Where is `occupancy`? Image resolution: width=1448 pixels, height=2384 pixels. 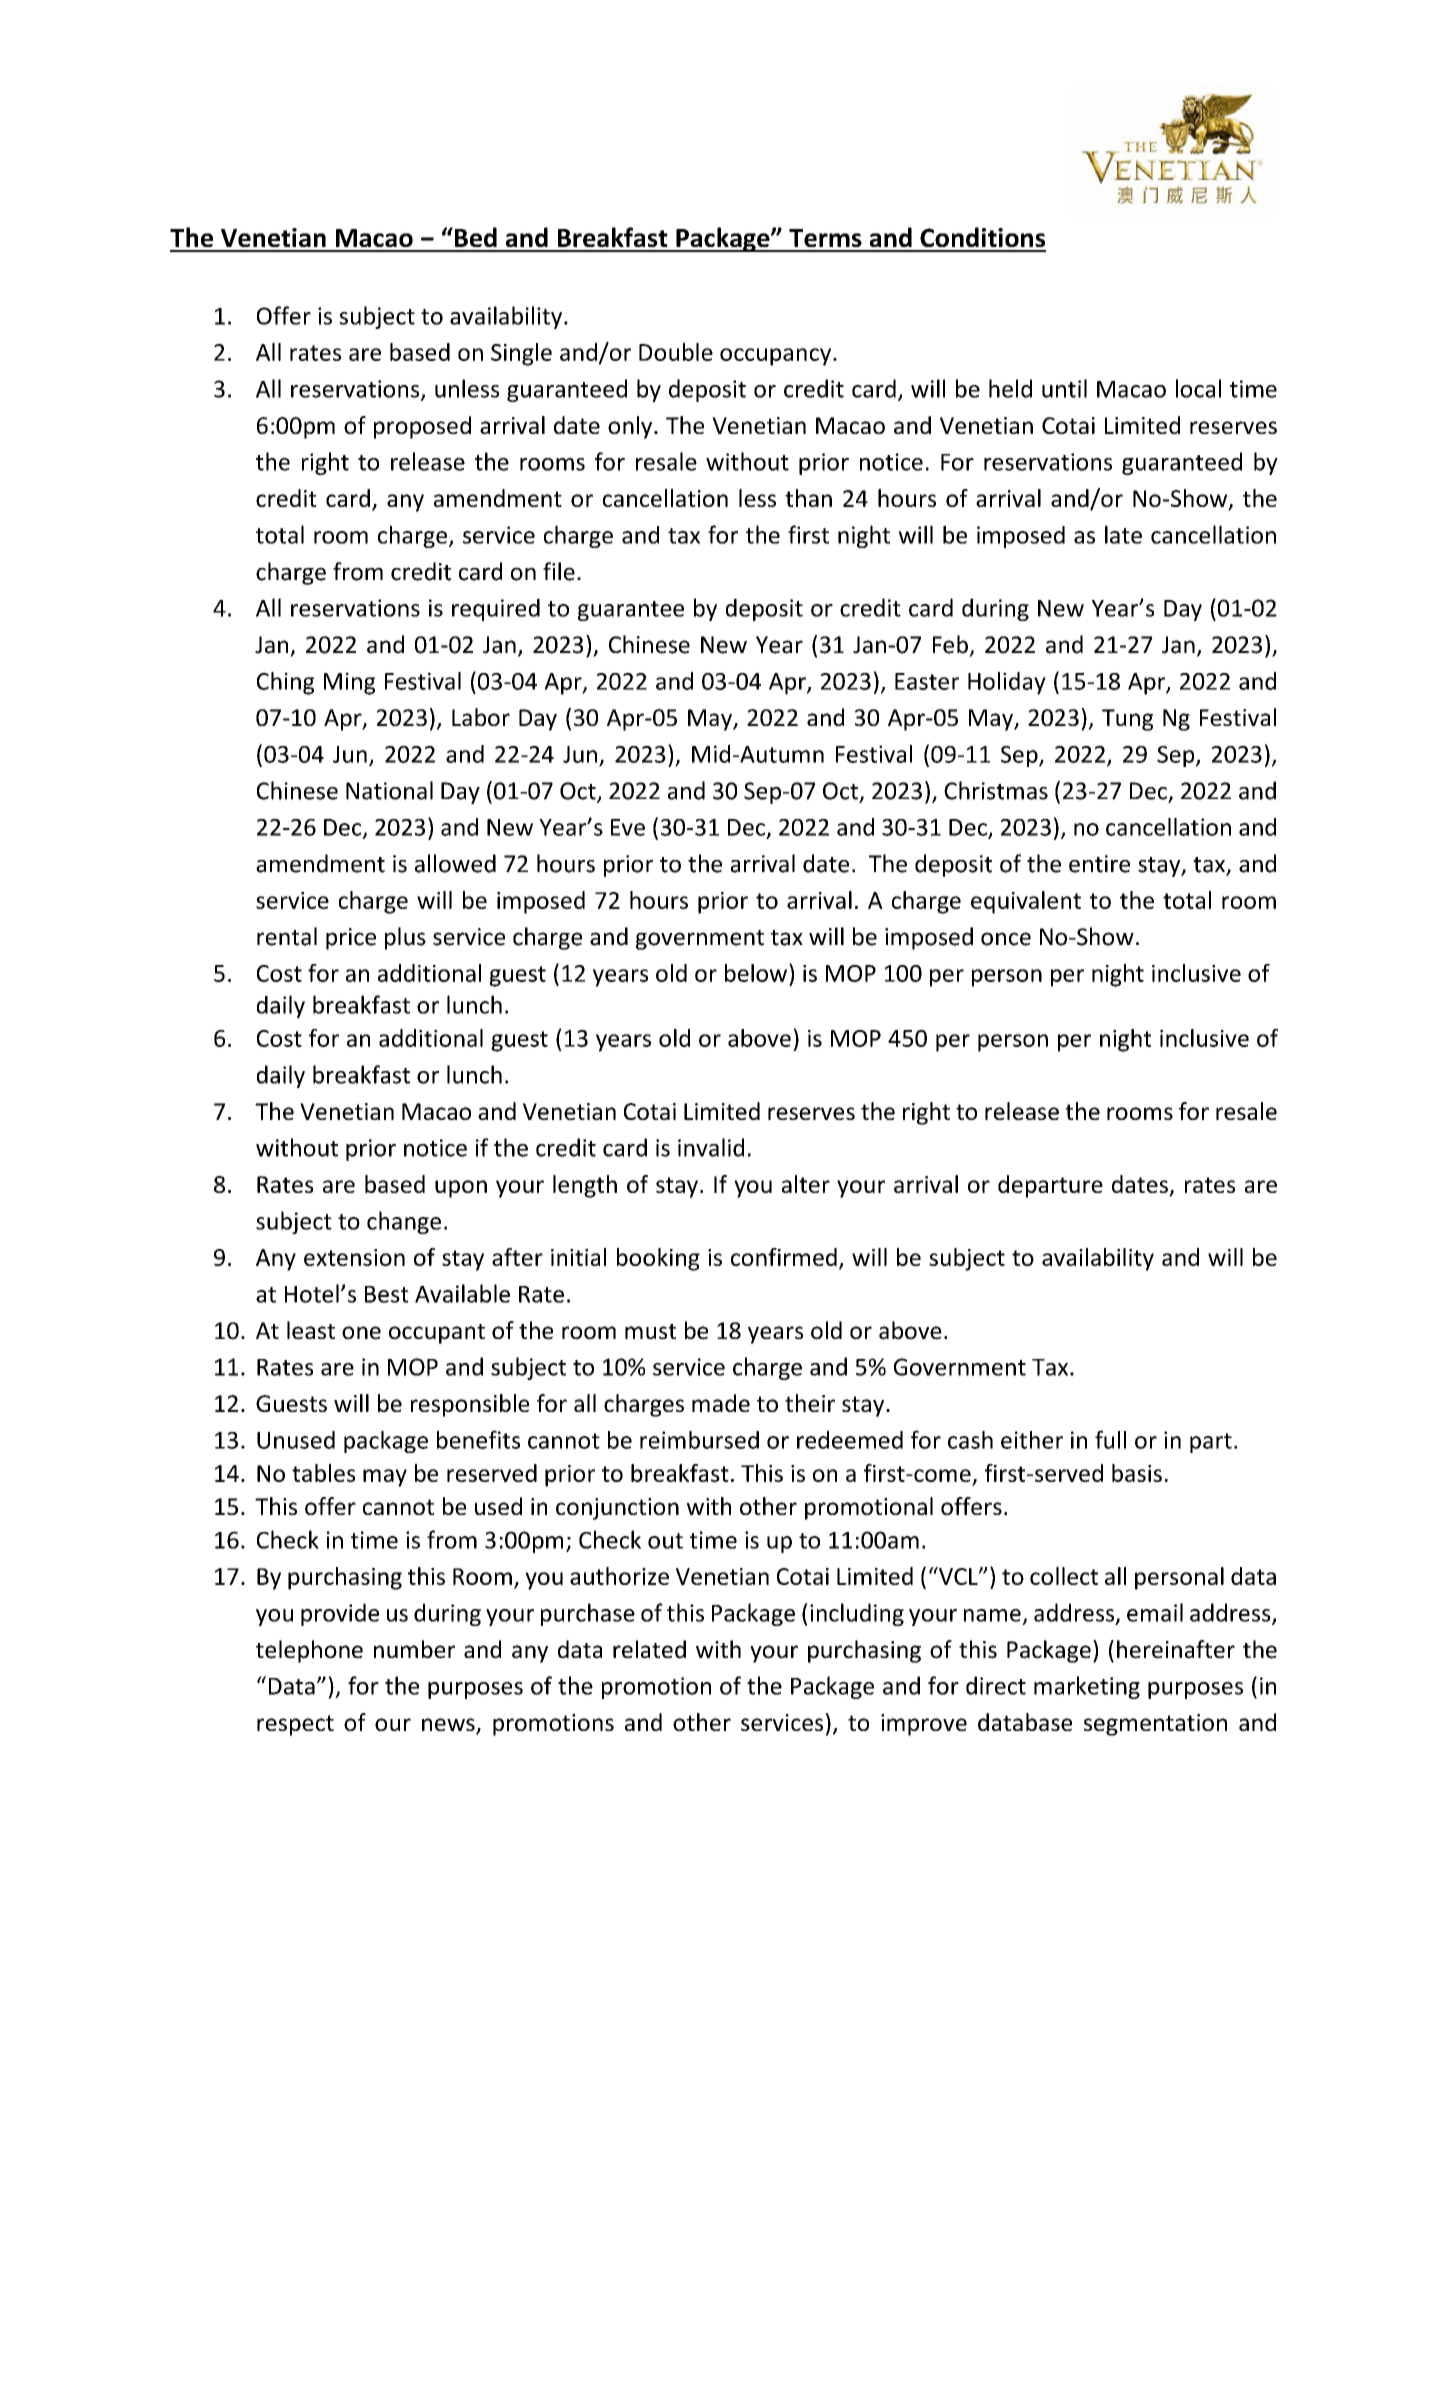 occupancy is located at coordinates (777, 357).
